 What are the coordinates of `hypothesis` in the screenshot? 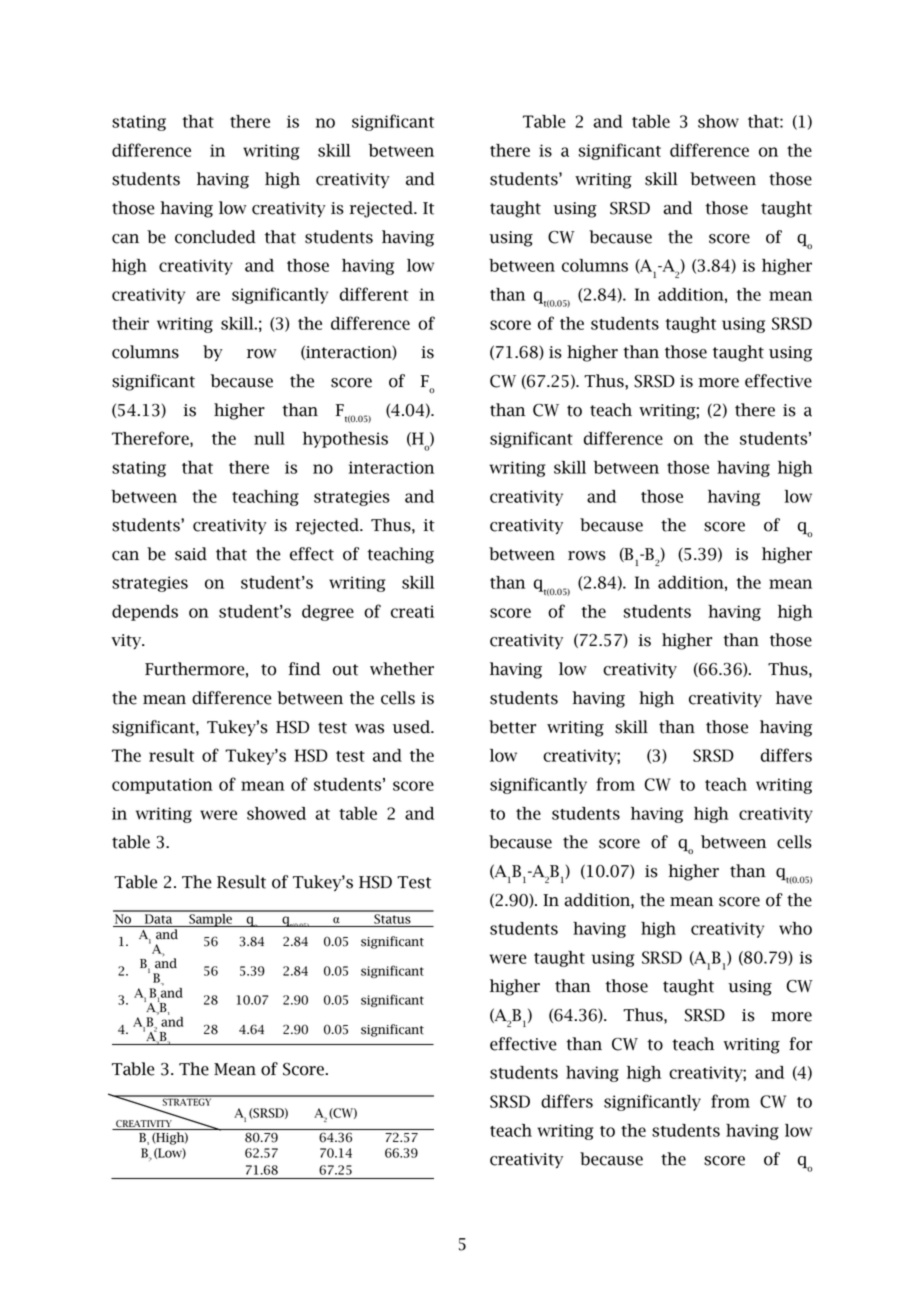 It's located at (345, 439).
